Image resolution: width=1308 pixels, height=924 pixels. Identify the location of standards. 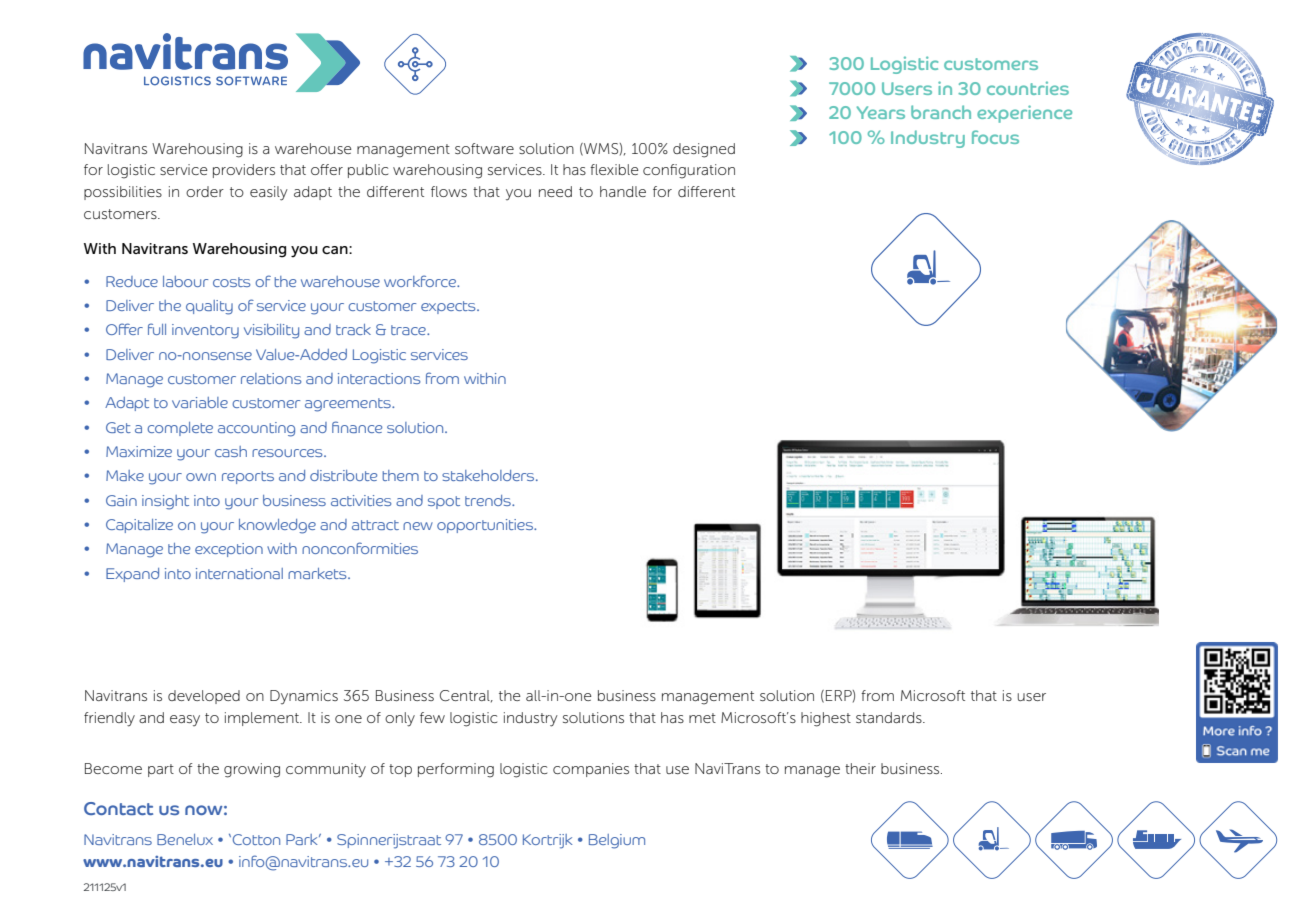
(890, 717).
